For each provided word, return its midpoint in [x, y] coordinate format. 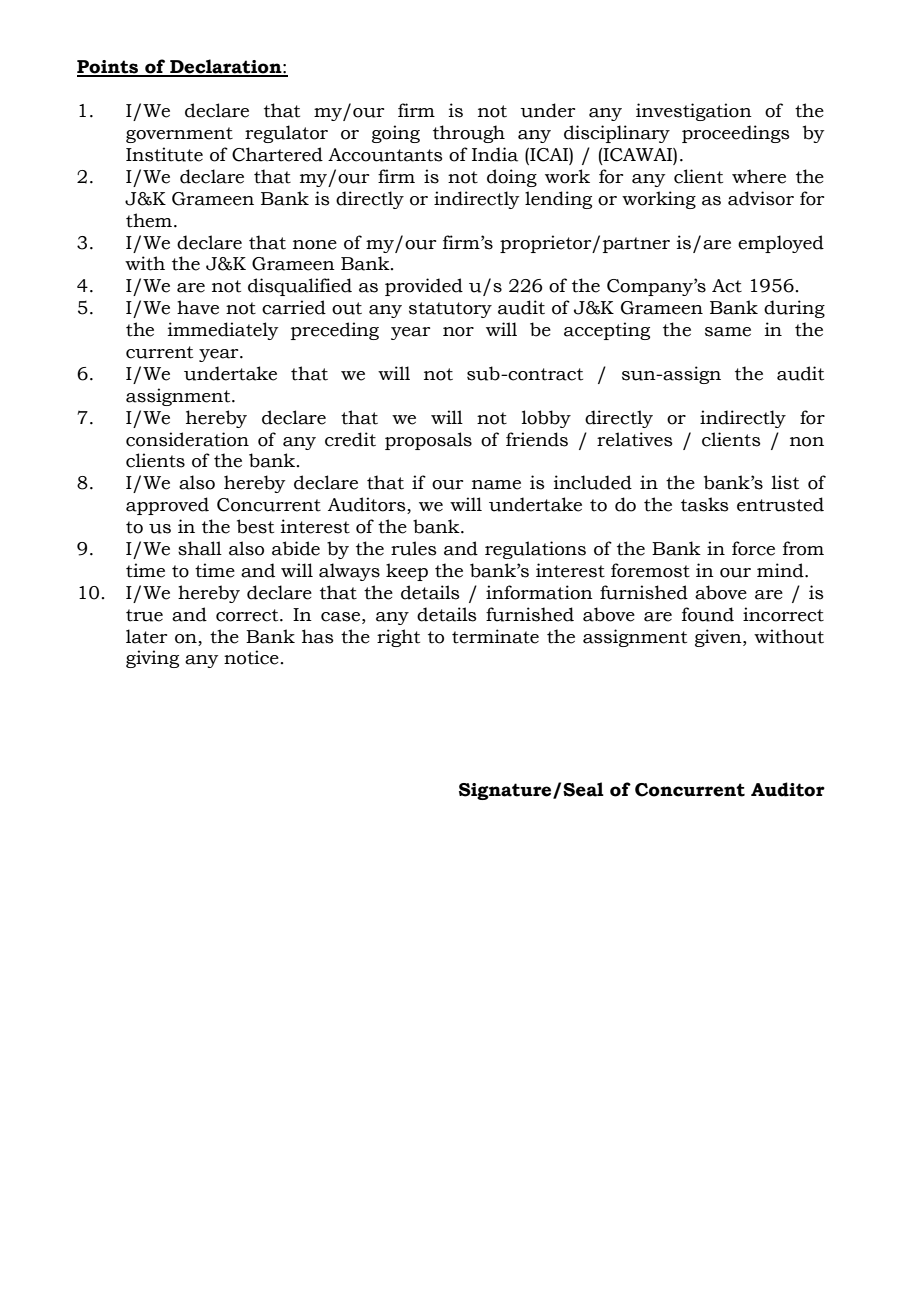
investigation [694, 112]
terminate [495, 636]
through [469, 134]
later [146, 636]
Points [108, 68]
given [719, 638]
